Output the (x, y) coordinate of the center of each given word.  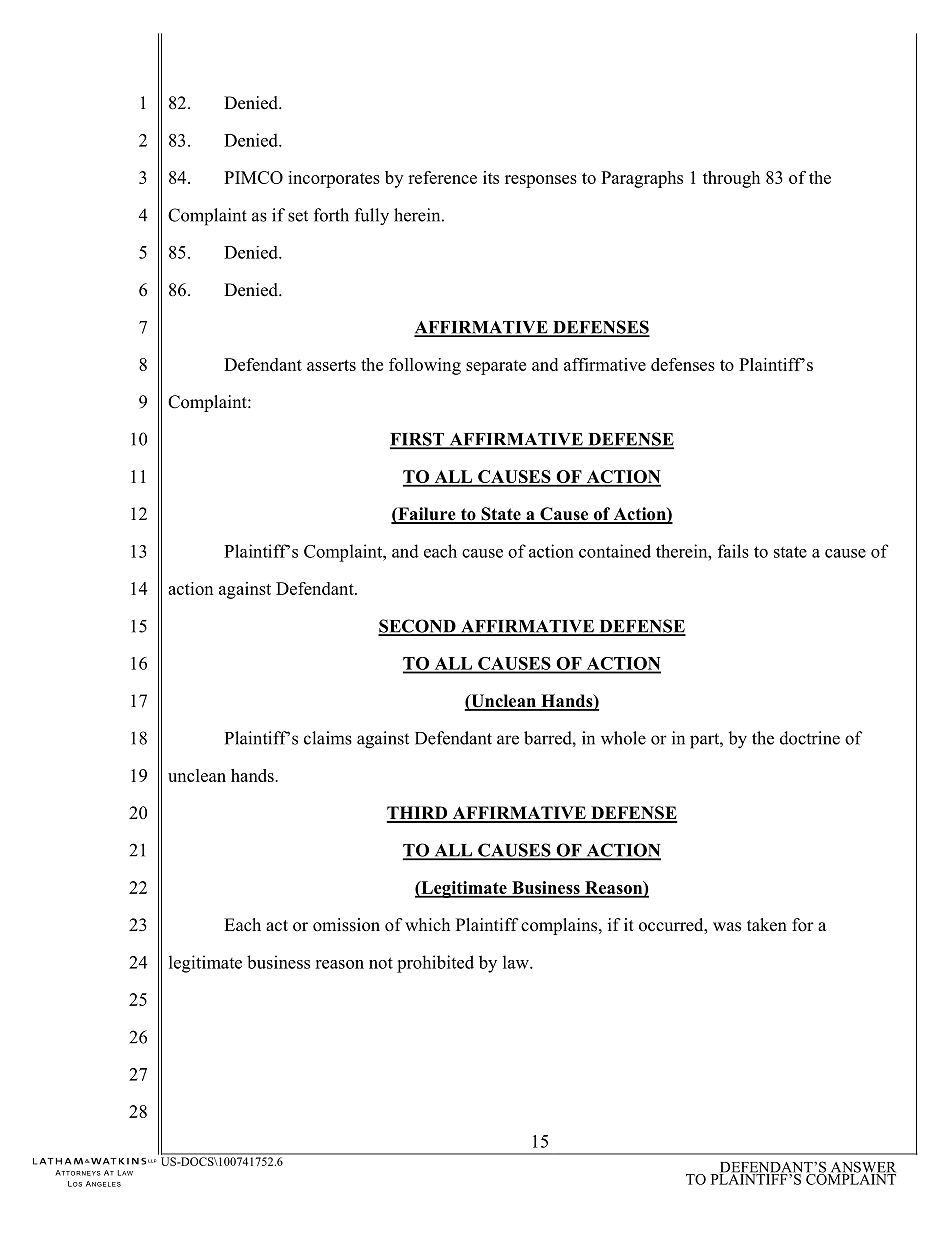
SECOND (418, 627)
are (508, 740)
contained (615, 551)
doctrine (810, 738)
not (381, 963)
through (731, 179)
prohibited (435, 964)
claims (328, 738)
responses (541, 181)
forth (331, 215)
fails (733, 551)
